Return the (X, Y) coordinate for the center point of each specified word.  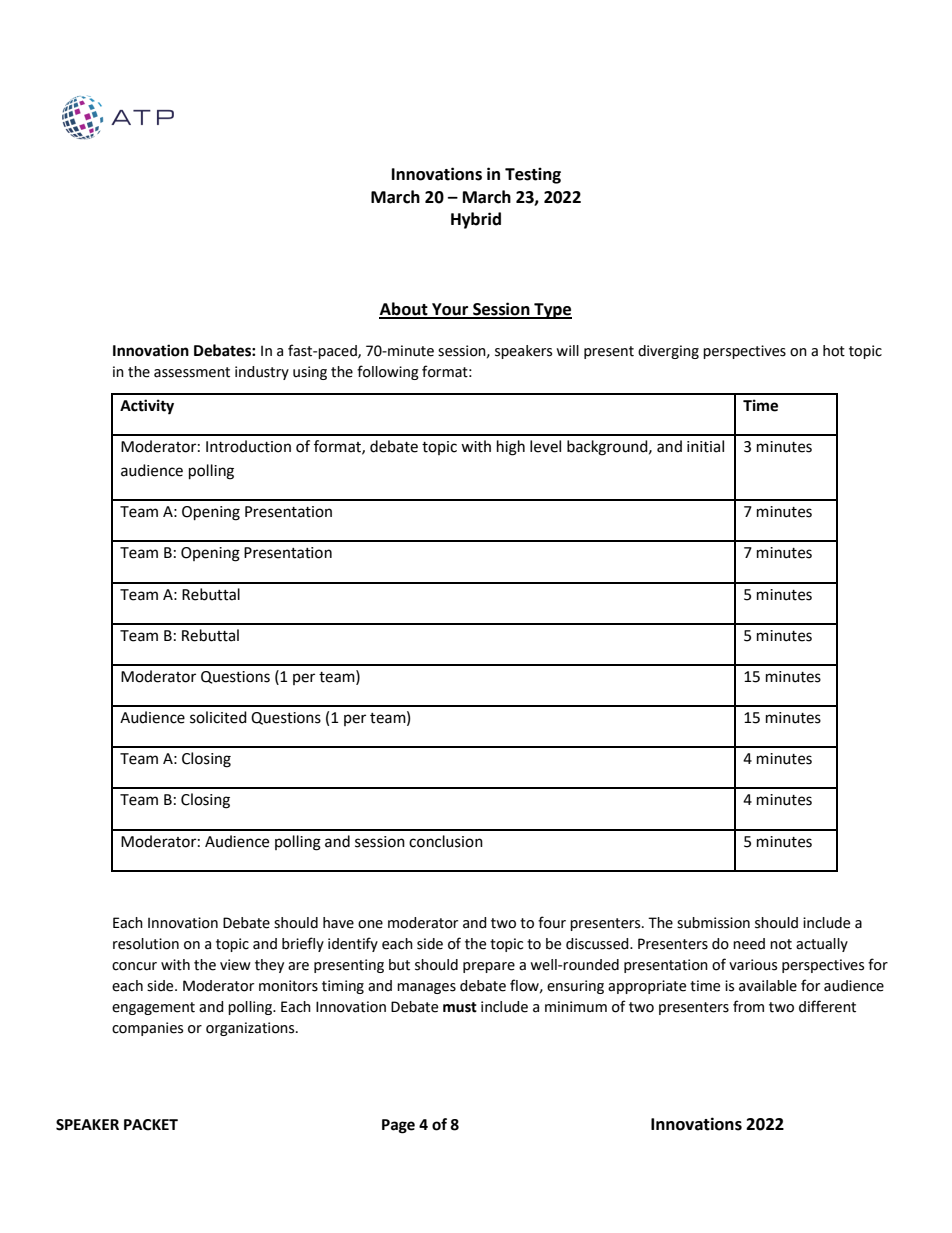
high (511, 448)
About (404, 310)
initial (705, 446)
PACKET (151, 1125)
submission (713, 923)
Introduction (248, 446)
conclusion (446, 841)
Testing (533, 175)
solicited (218, 717)
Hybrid (476, 220)
